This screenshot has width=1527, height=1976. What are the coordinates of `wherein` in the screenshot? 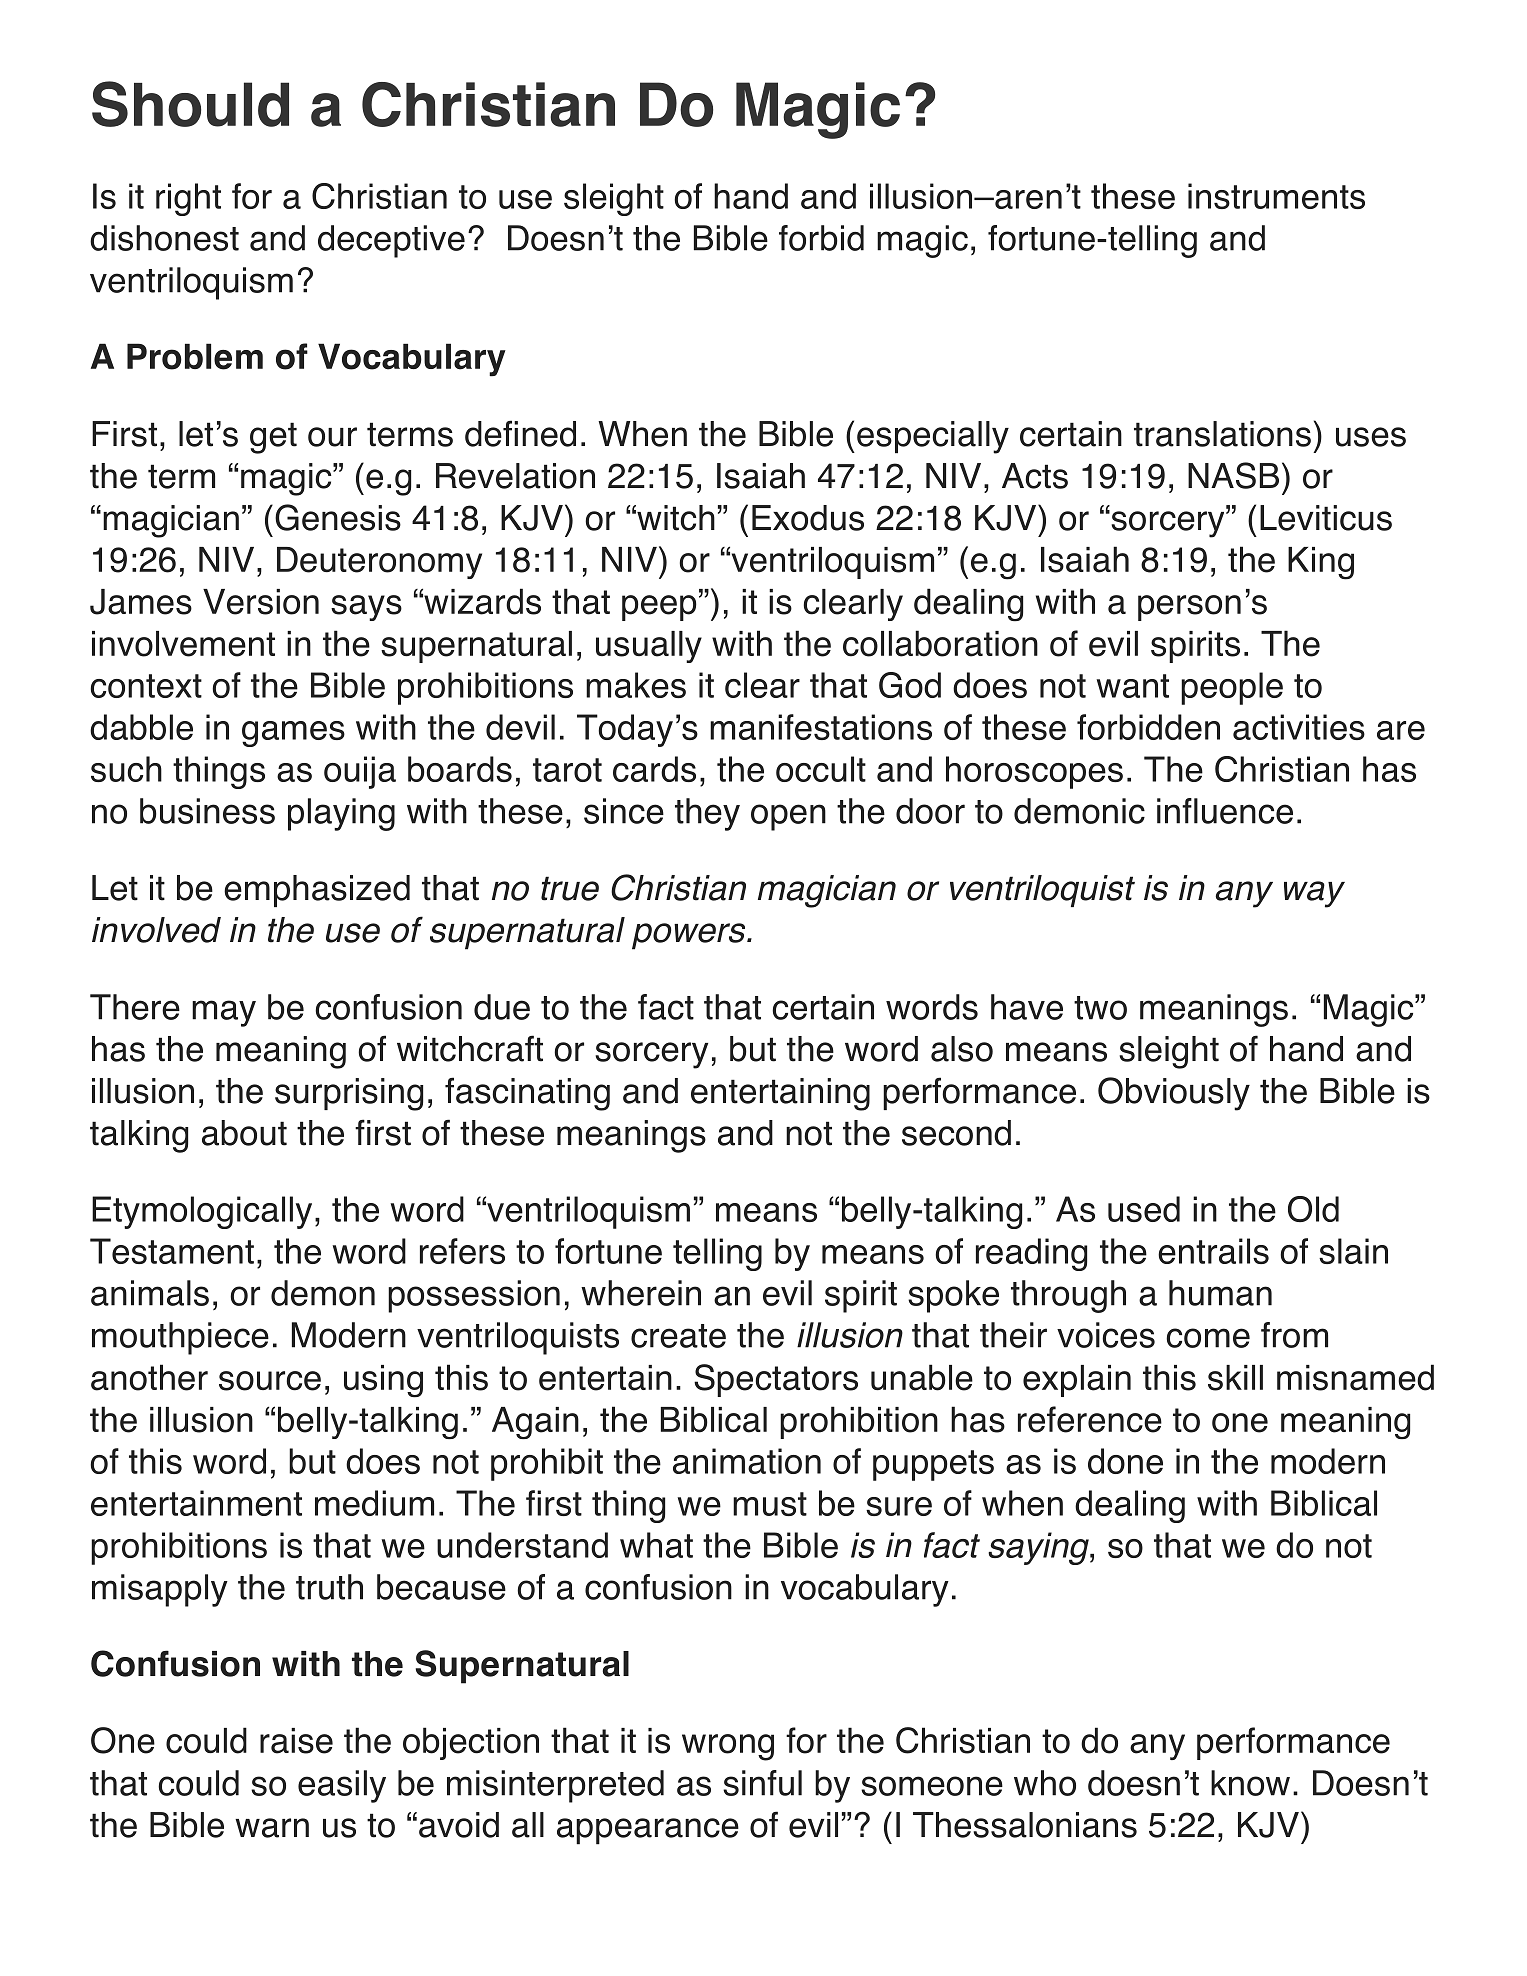 It's located at (641, 1293).
